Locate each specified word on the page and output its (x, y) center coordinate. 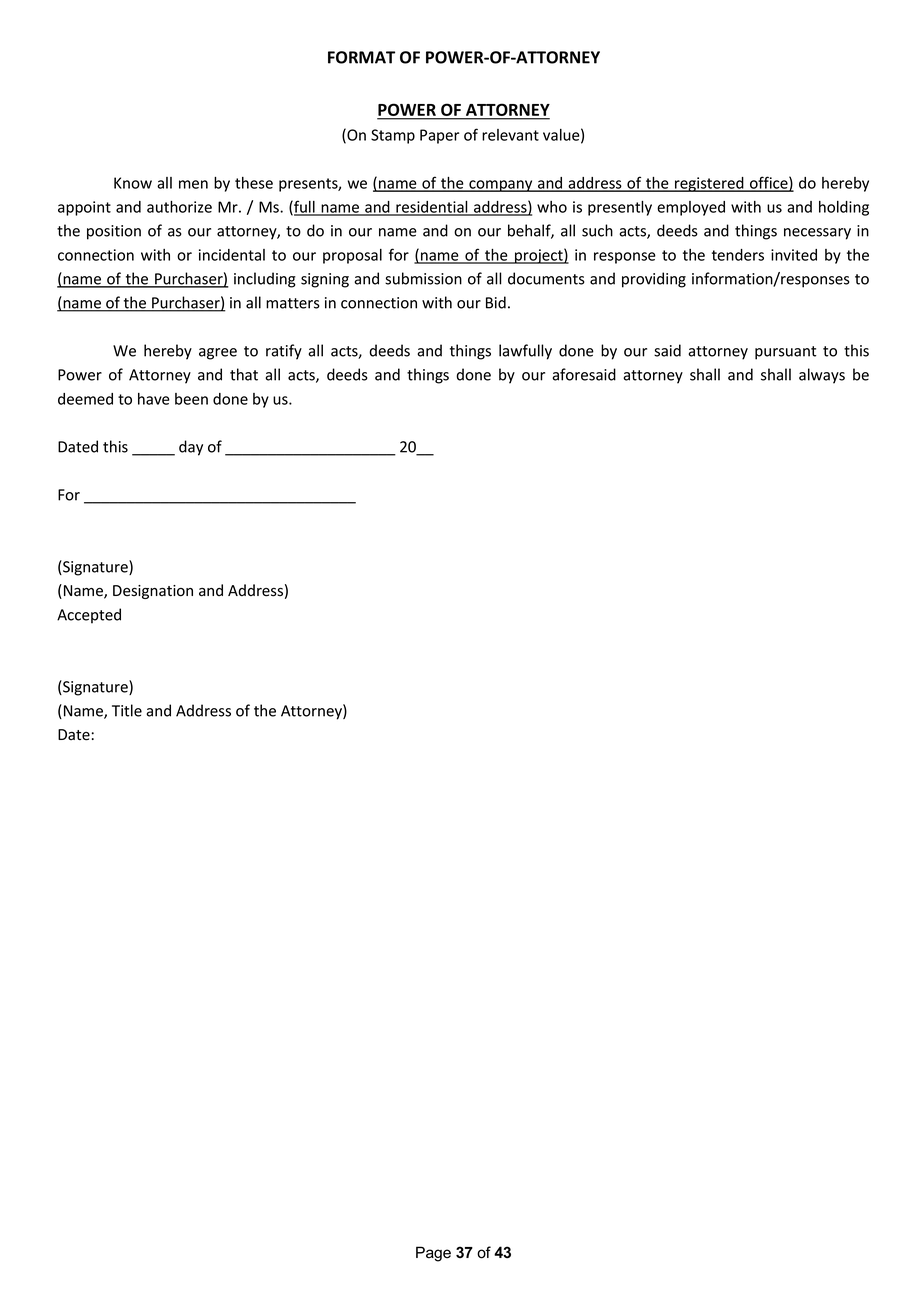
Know (133, 183)
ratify (284, 352)
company (501, 186)
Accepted (89, 616)
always (822, 376)
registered (709, 184)
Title (127, 710)
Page (433, 1254)
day (191, 448)
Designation (153, 592)
